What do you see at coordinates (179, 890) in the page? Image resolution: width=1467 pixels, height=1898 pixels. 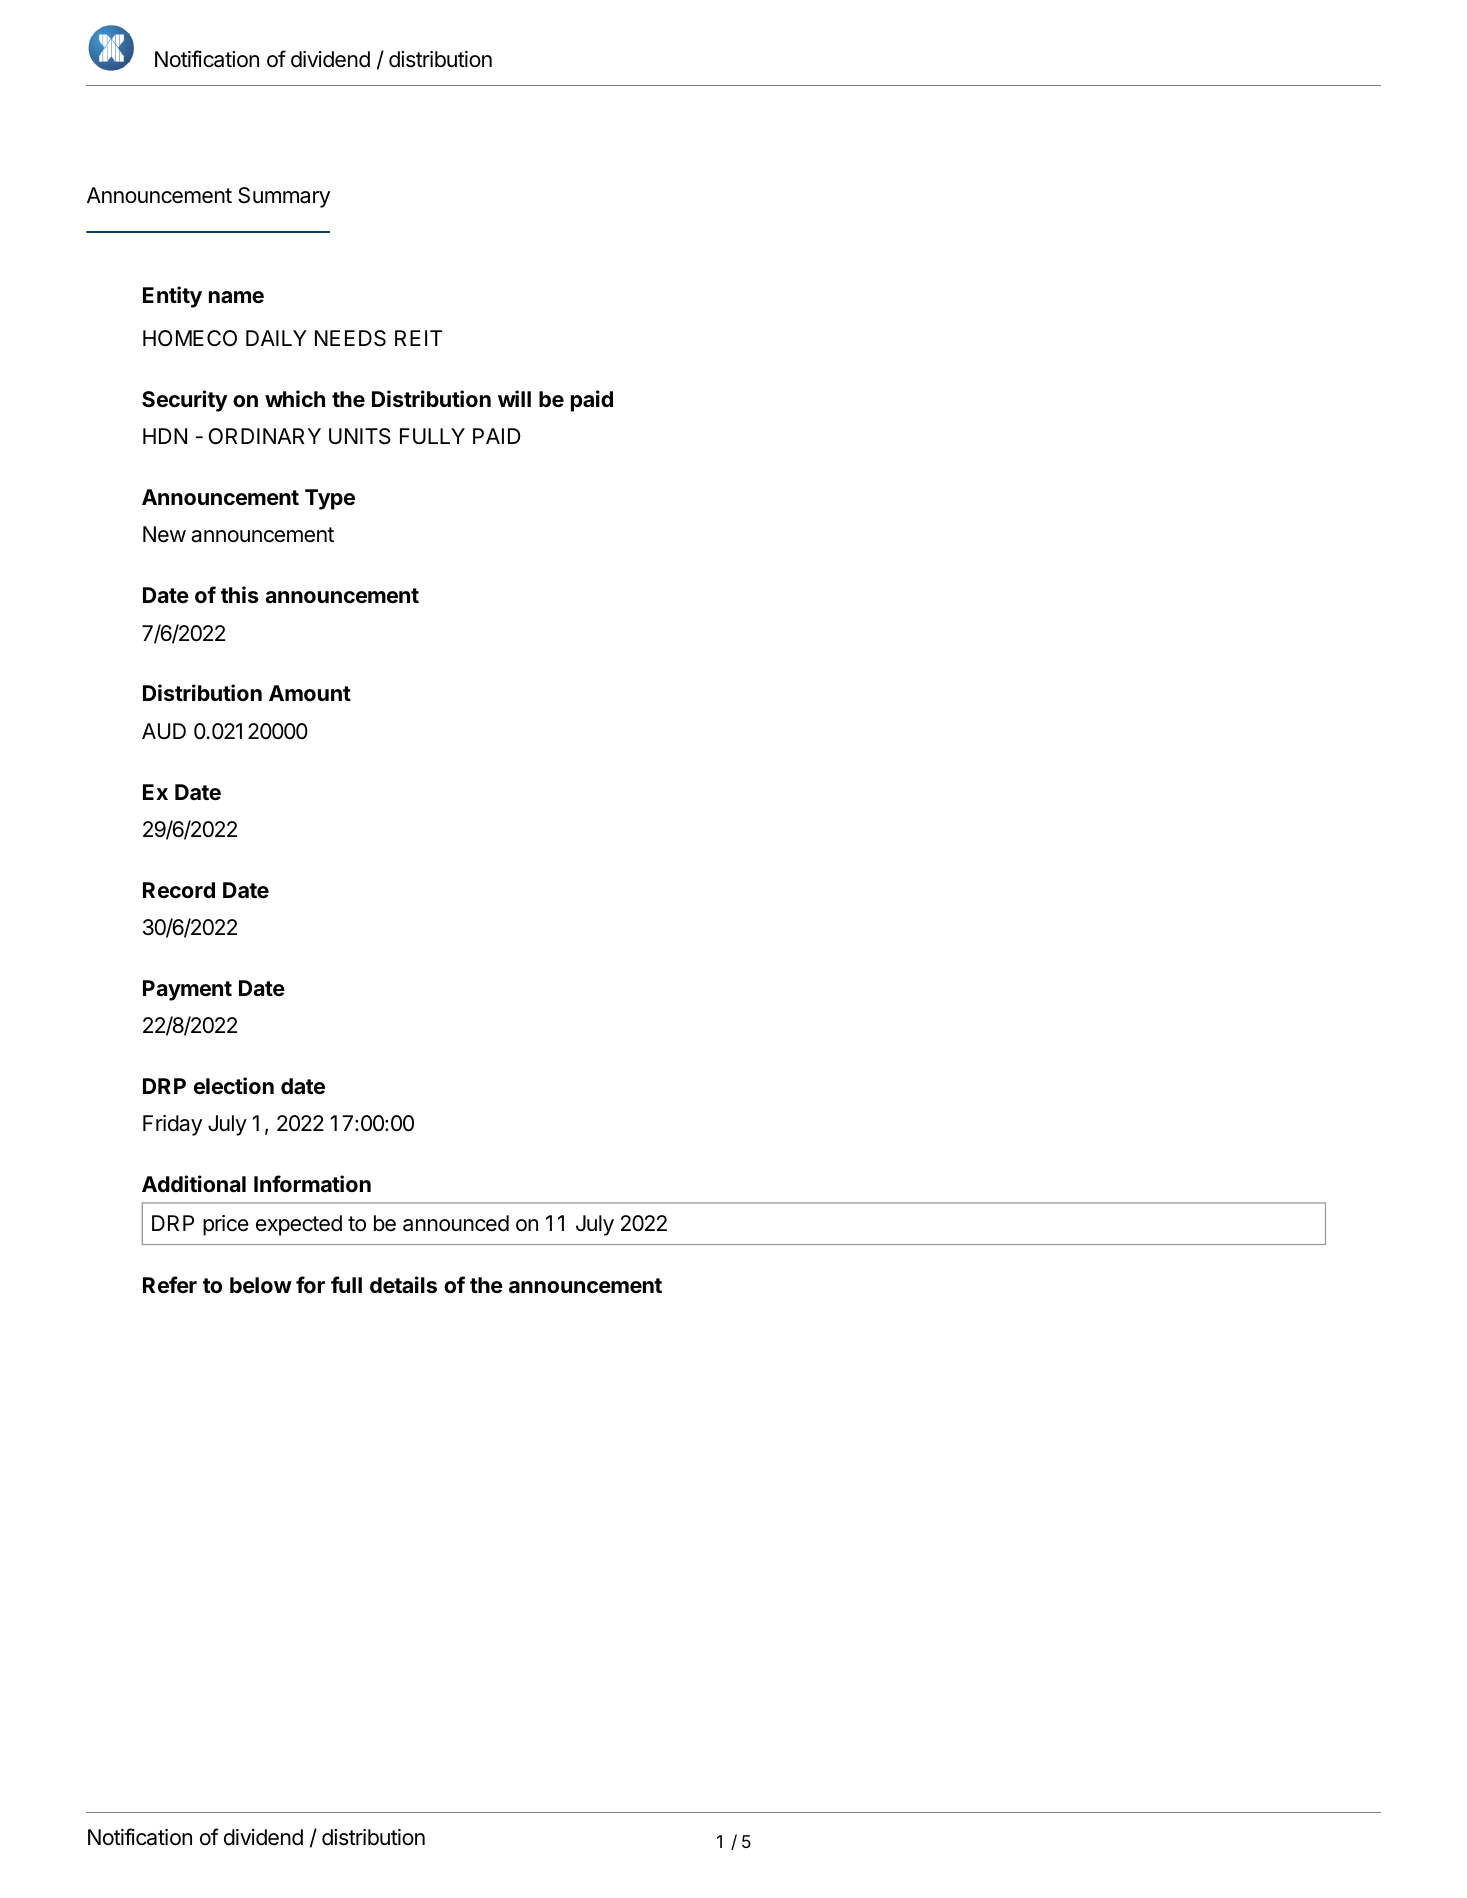 I see `Record` at bounding box center [179, 890].
